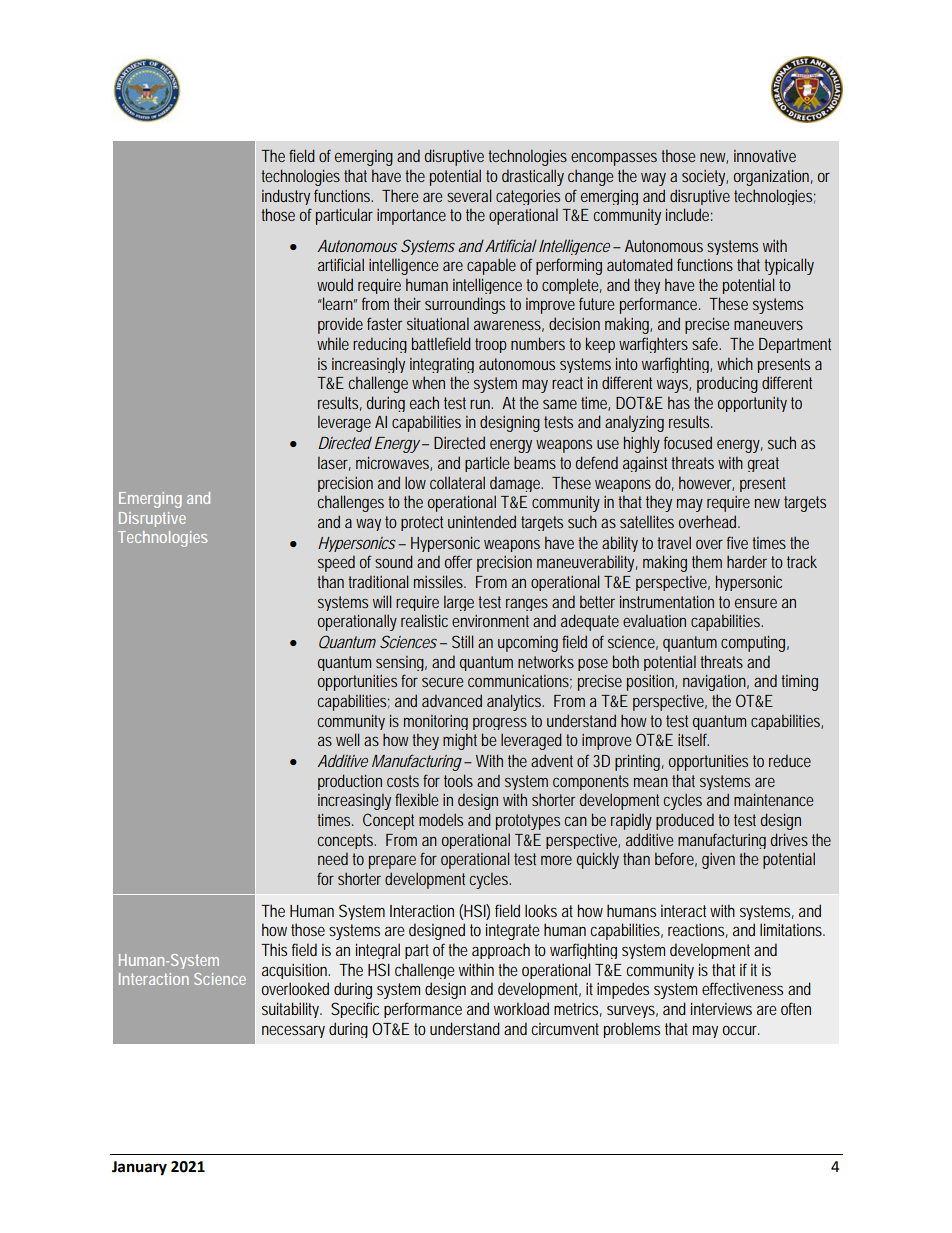 This document has height=1233, width=952. I want to click on Still, so click(462, 641).
